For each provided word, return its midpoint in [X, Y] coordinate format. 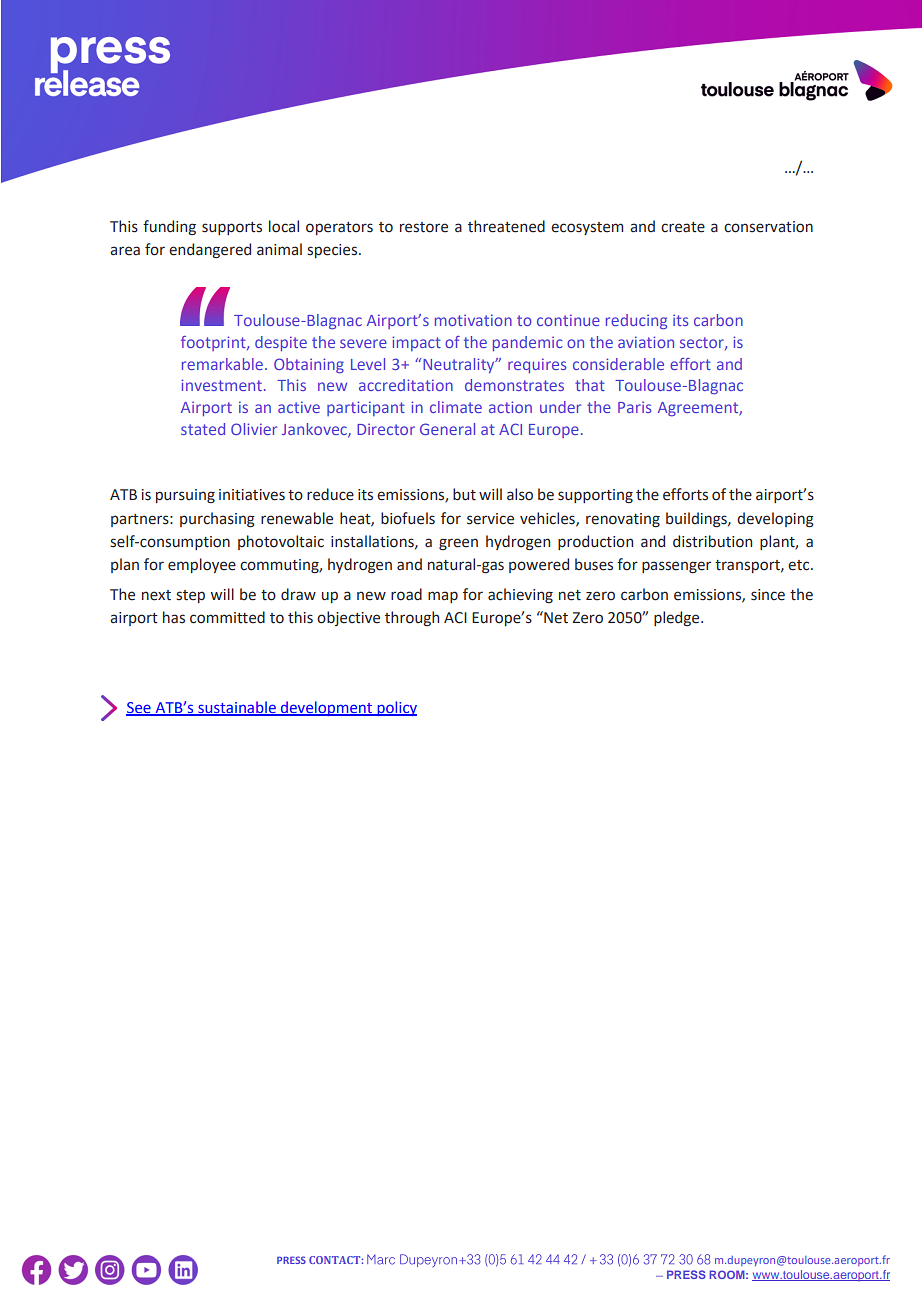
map [443, 597]
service [490, 519]
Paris [635, 407]
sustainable [237, 708]
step [190, 596]
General [447, 429]
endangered [210, 250]
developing [775, 520]
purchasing [217, 520]
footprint [214, 343]
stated [203, 429]
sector [703, 343]
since [768, 595]
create [683, 227]
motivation [473, 320]
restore [424, 227]
